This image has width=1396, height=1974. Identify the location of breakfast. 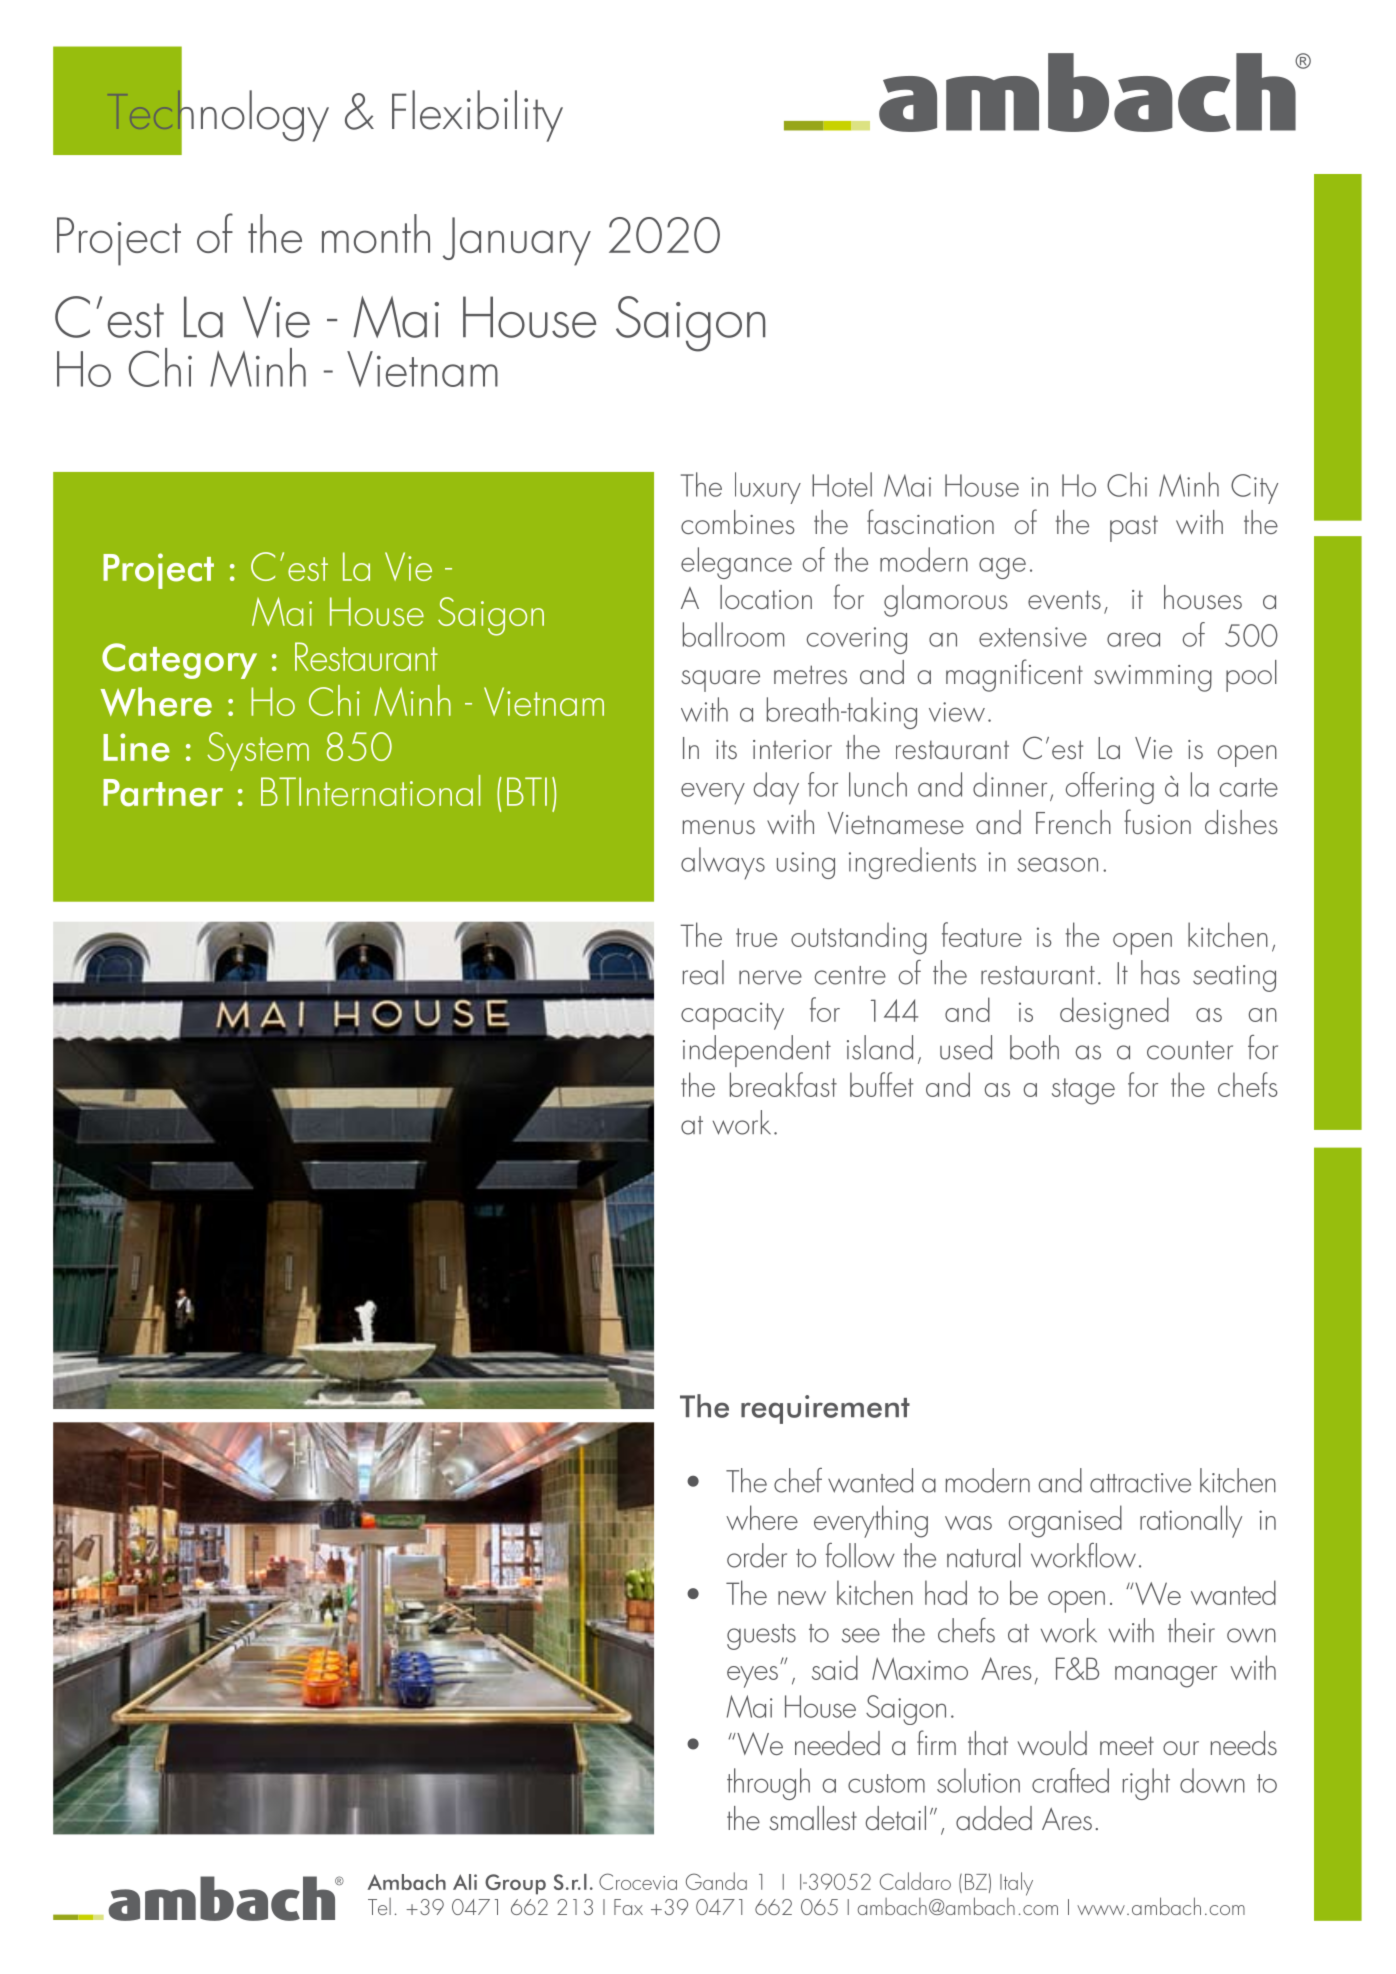
(783, 1084).
